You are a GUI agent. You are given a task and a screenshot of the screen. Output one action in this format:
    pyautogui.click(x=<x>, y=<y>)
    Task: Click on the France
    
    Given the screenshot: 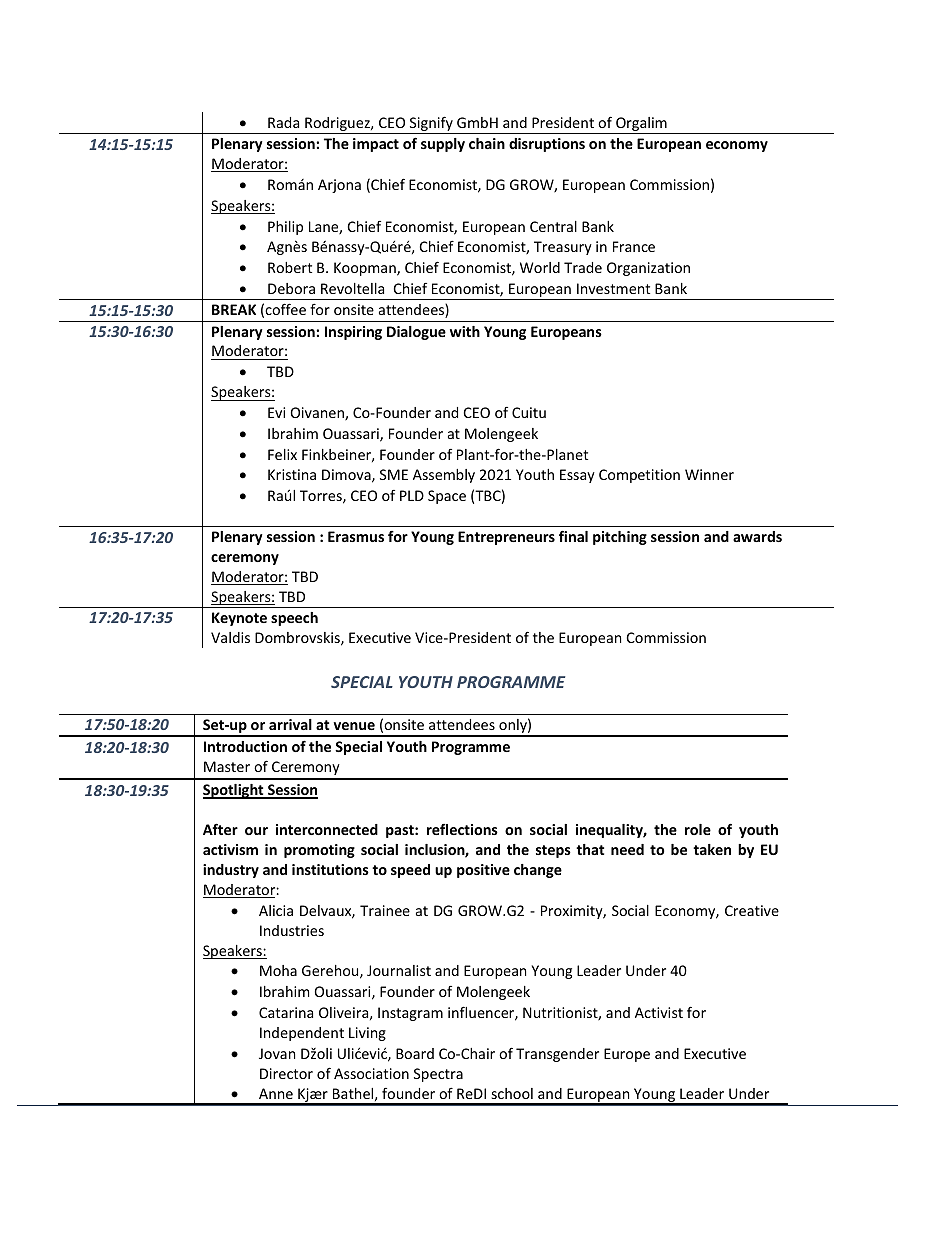 What is the action you would take?
    pyautogui.click(x=634, y=246)
